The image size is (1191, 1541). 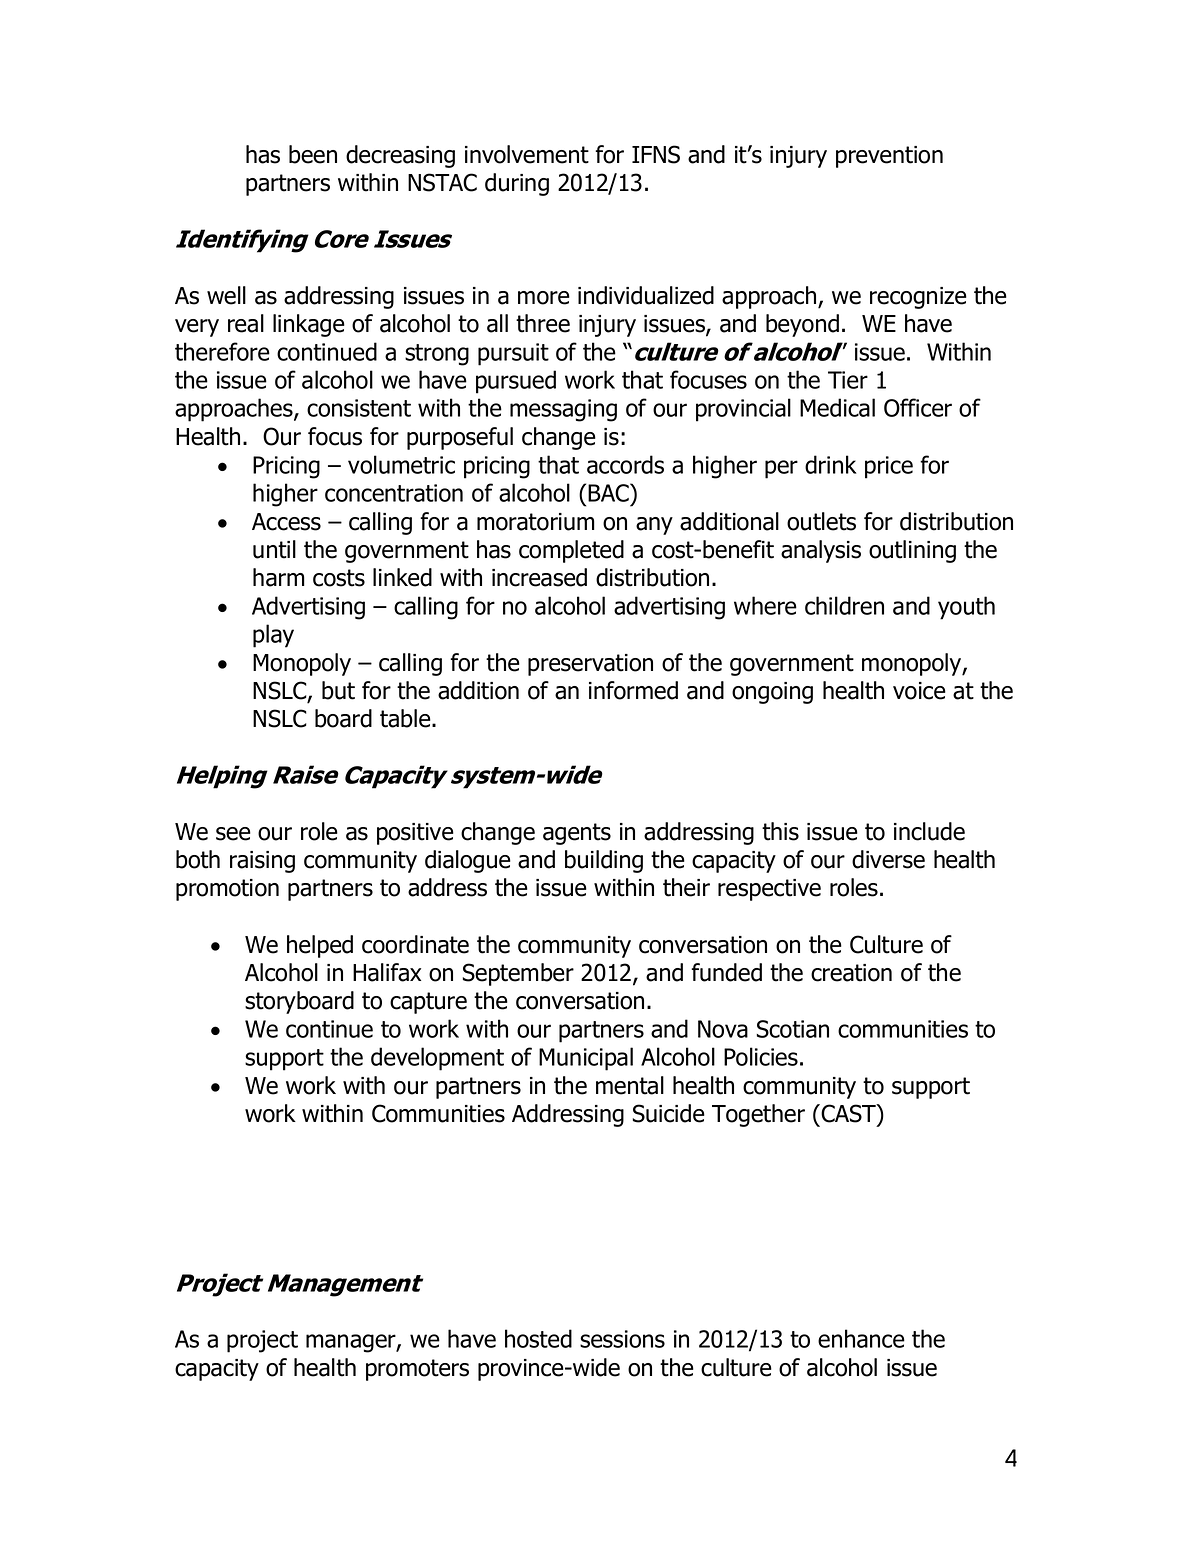 What do you see at coordinates (517, 184) in the document?
I see `during` at bounding box center [517, 184].
